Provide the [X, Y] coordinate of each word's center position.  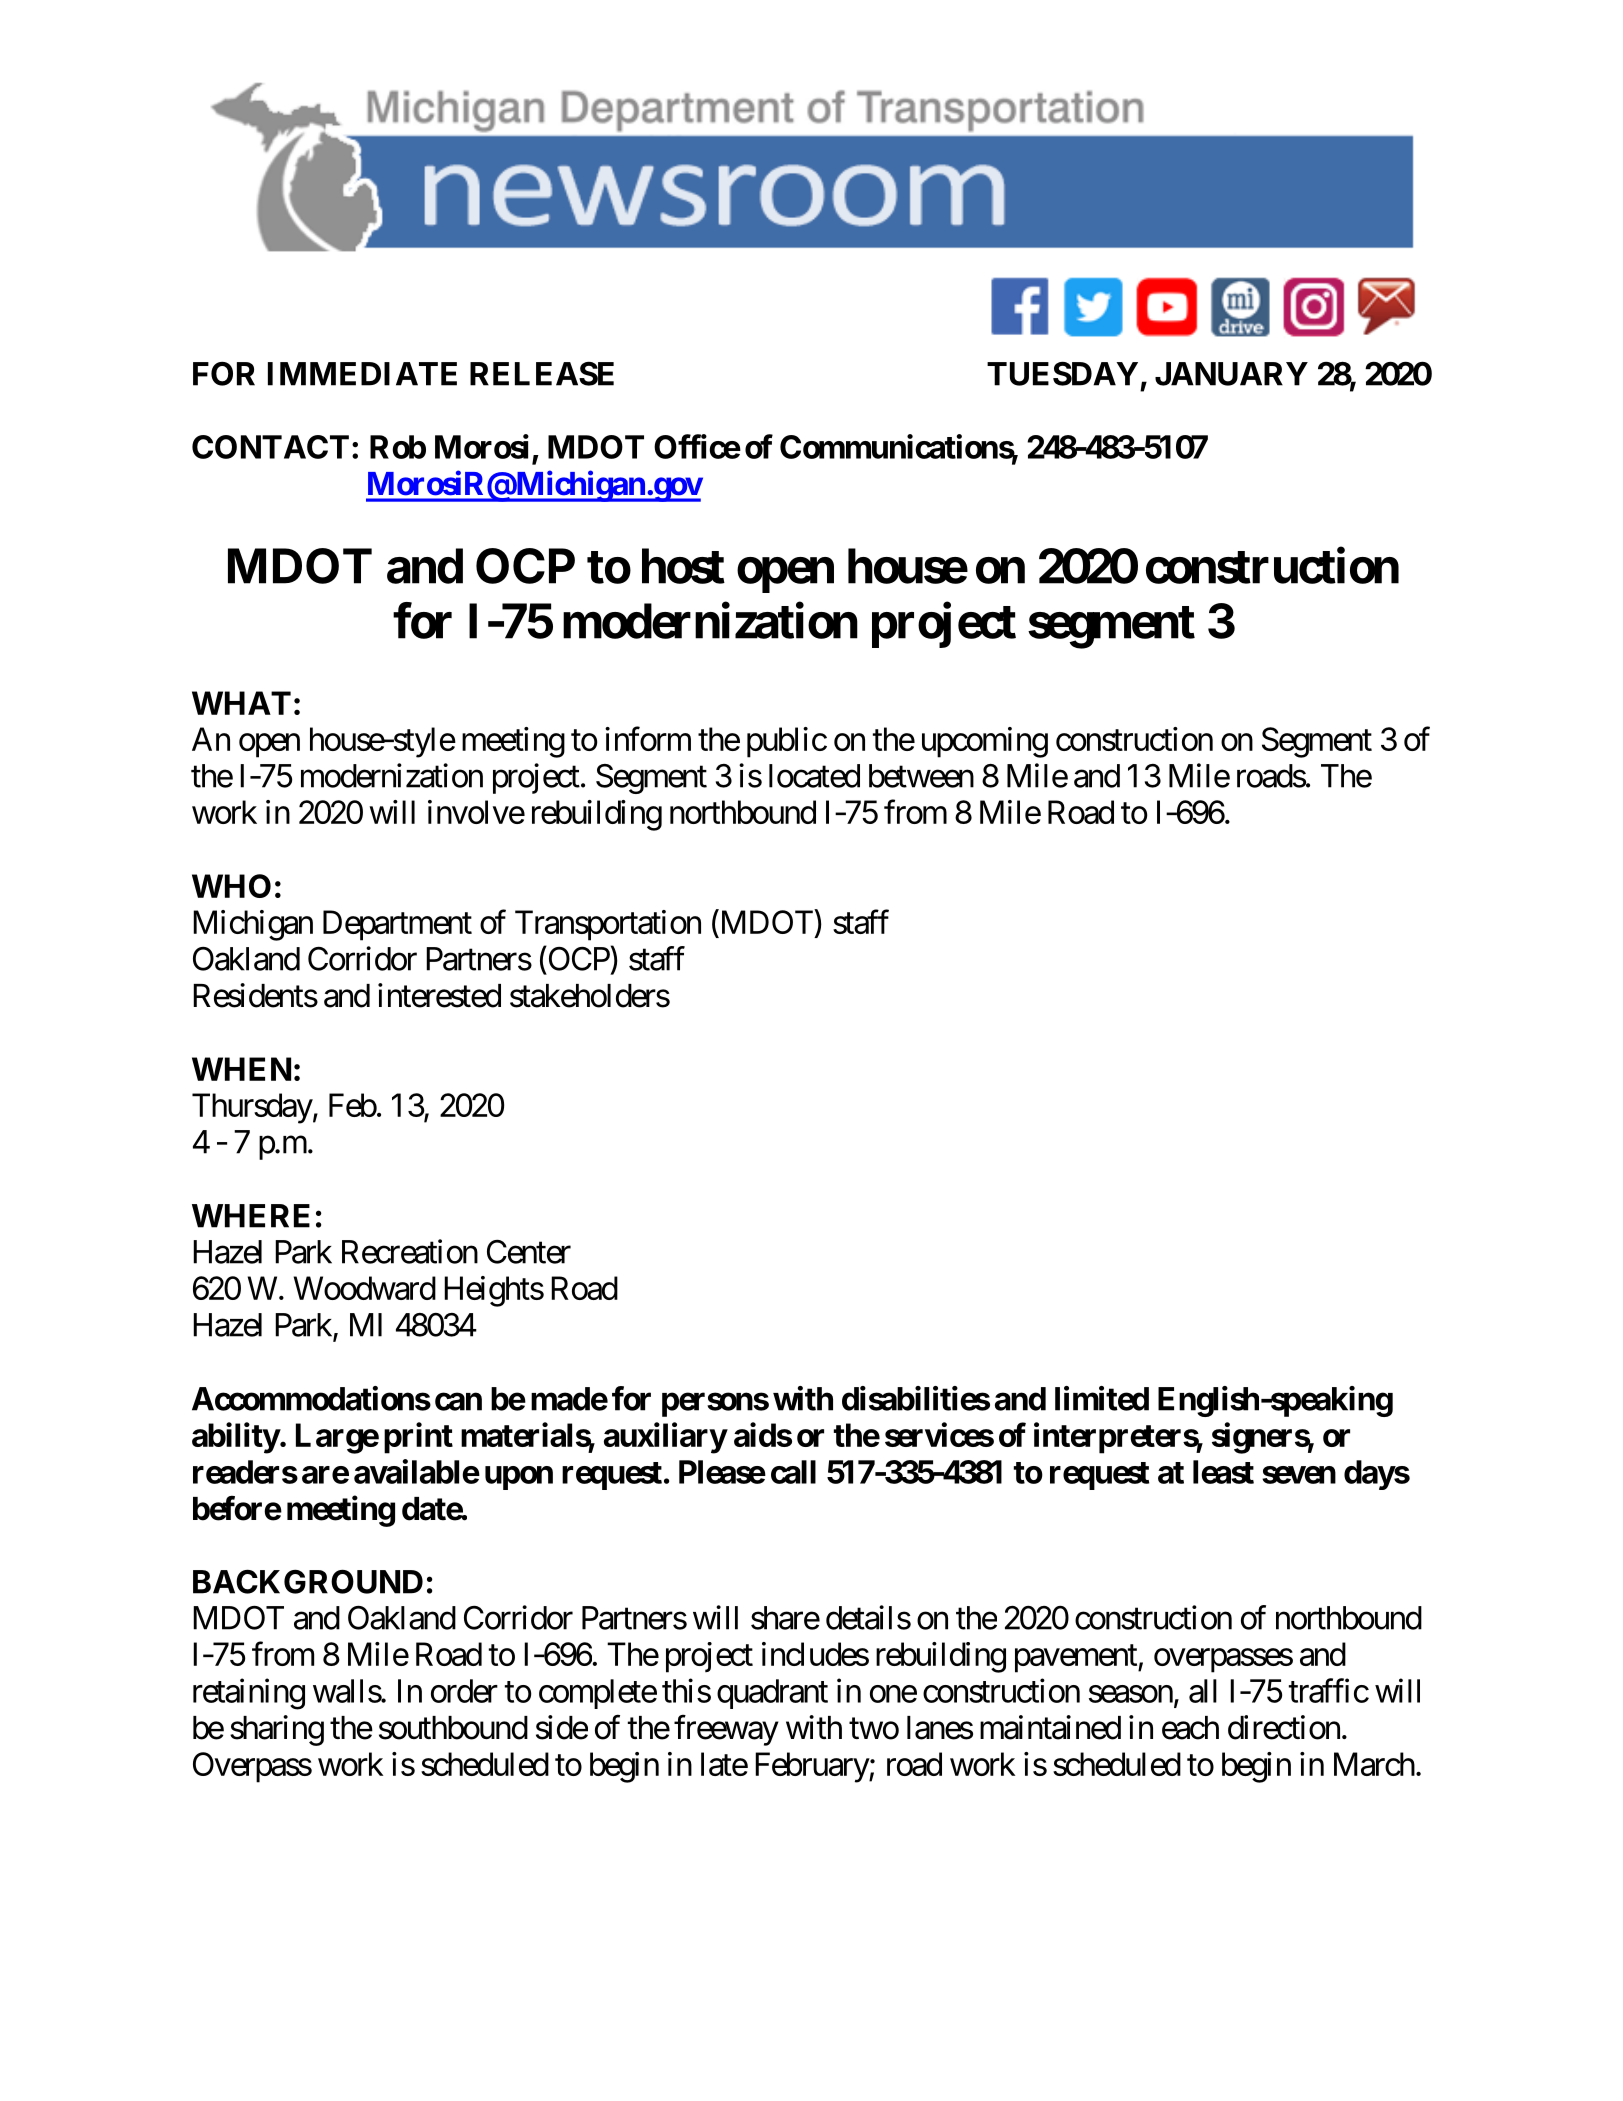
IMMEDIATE [362, 374]
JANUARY [1231, 374]
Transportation [608, 925]
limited [1102, 1398]
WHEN [241, 1069]
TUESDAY [1062, 373]
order [464, 1691]
